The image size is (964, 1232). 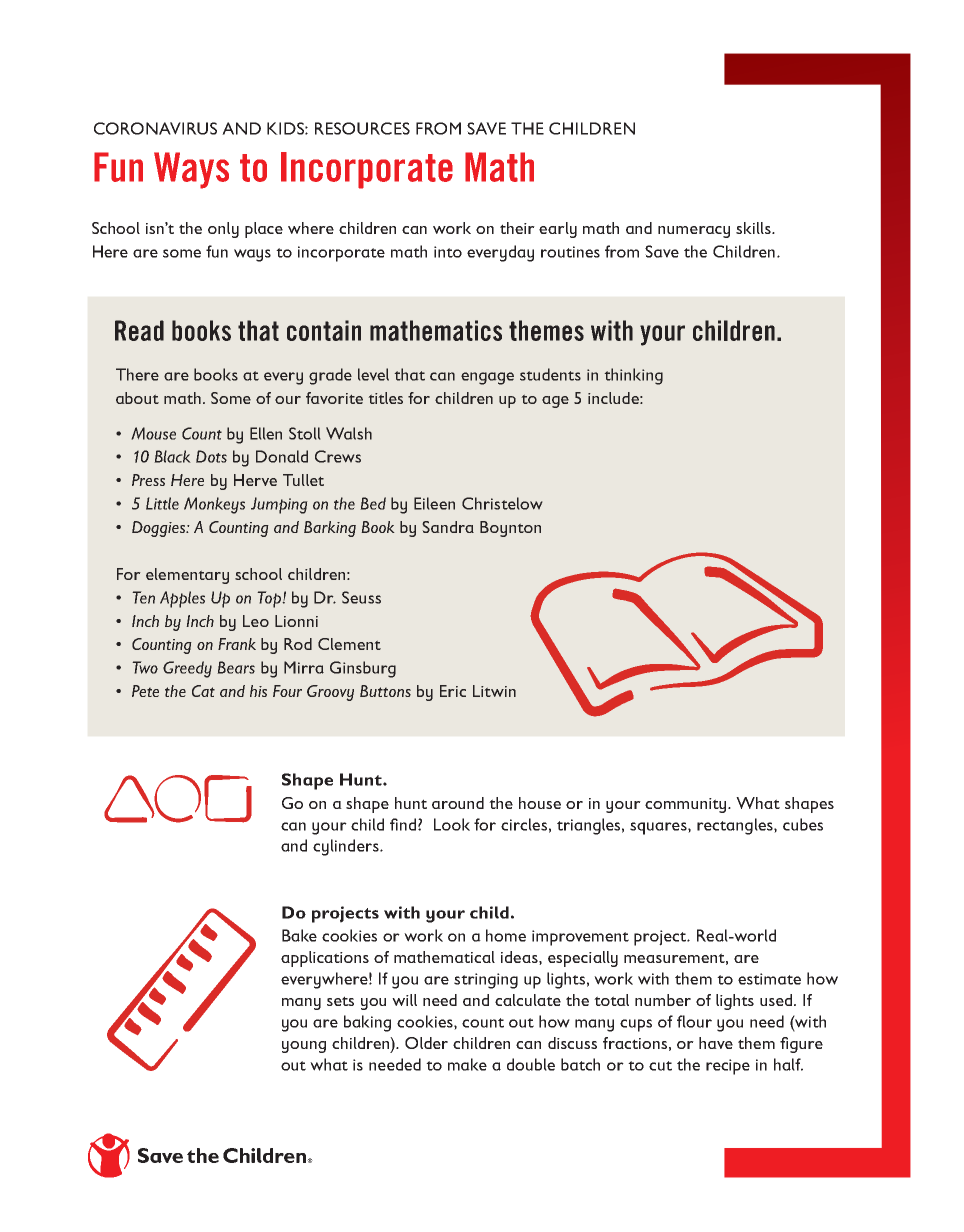 What do you see at coordinates (155, 128) in the screenshot?
I see `CORONAVIRUS` at bounding box center [155, 128].
